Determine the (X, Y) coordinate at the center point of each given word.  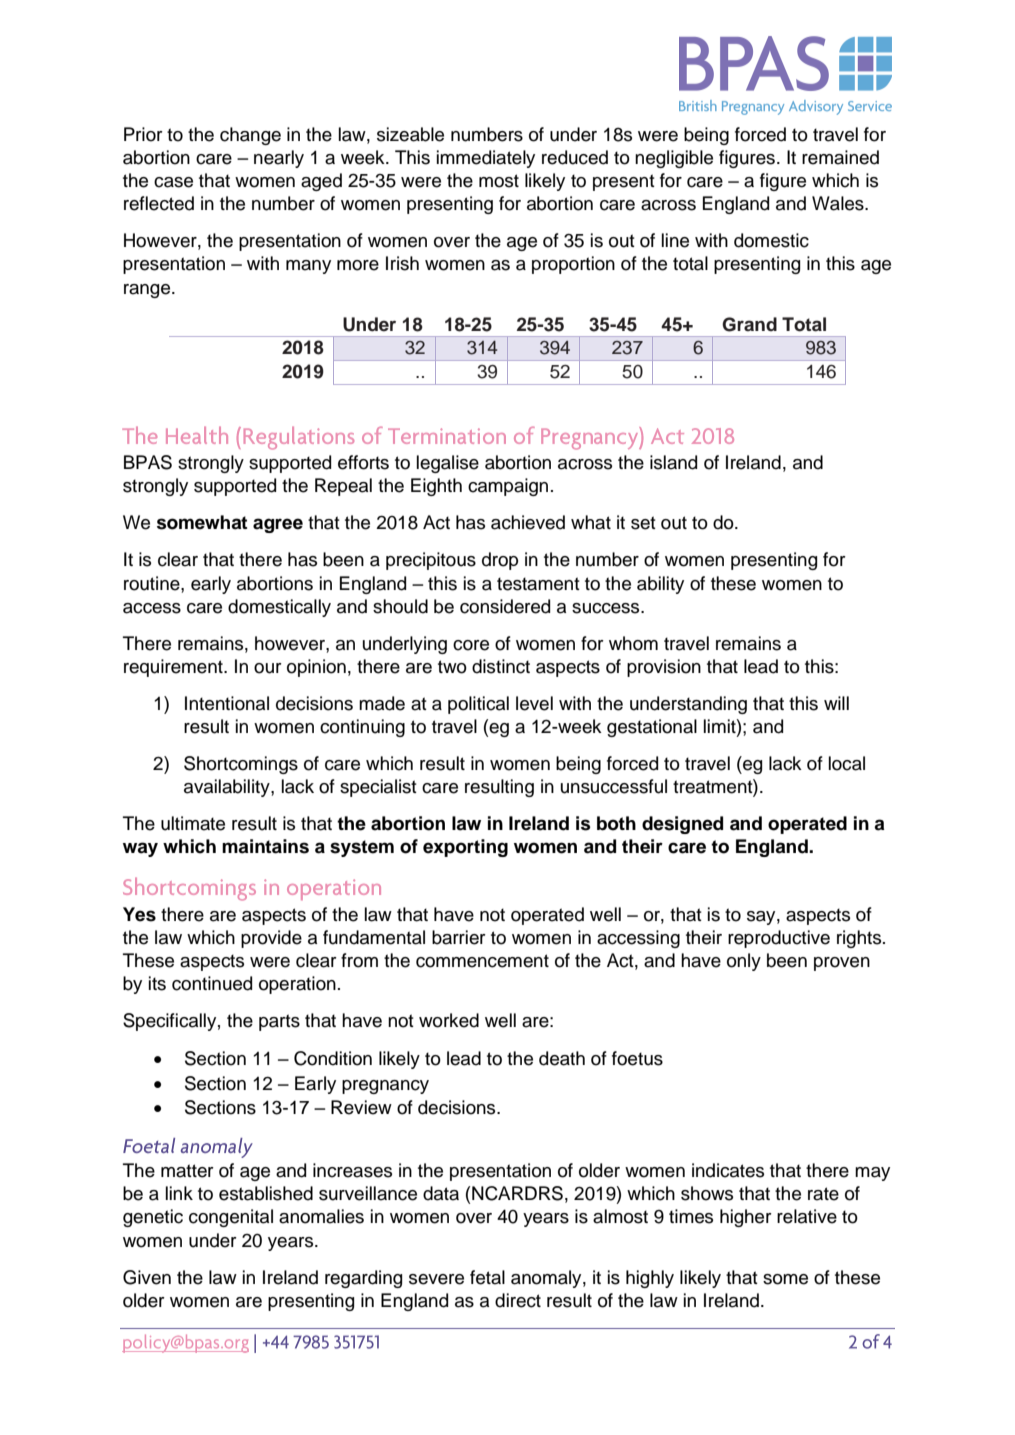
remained (840, 157)
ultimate (193, 823)
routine (153, 583)
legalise (448, 464)
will (836, 703)
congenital (231, 1218)
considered (505, 606)
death (562, 1058)
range (148, 291)
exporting (465, 848)
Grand (749, 324)
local (847, 763)
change (250, 136)
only (744, 962)
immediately (486, 159)
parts (279, 1022)
